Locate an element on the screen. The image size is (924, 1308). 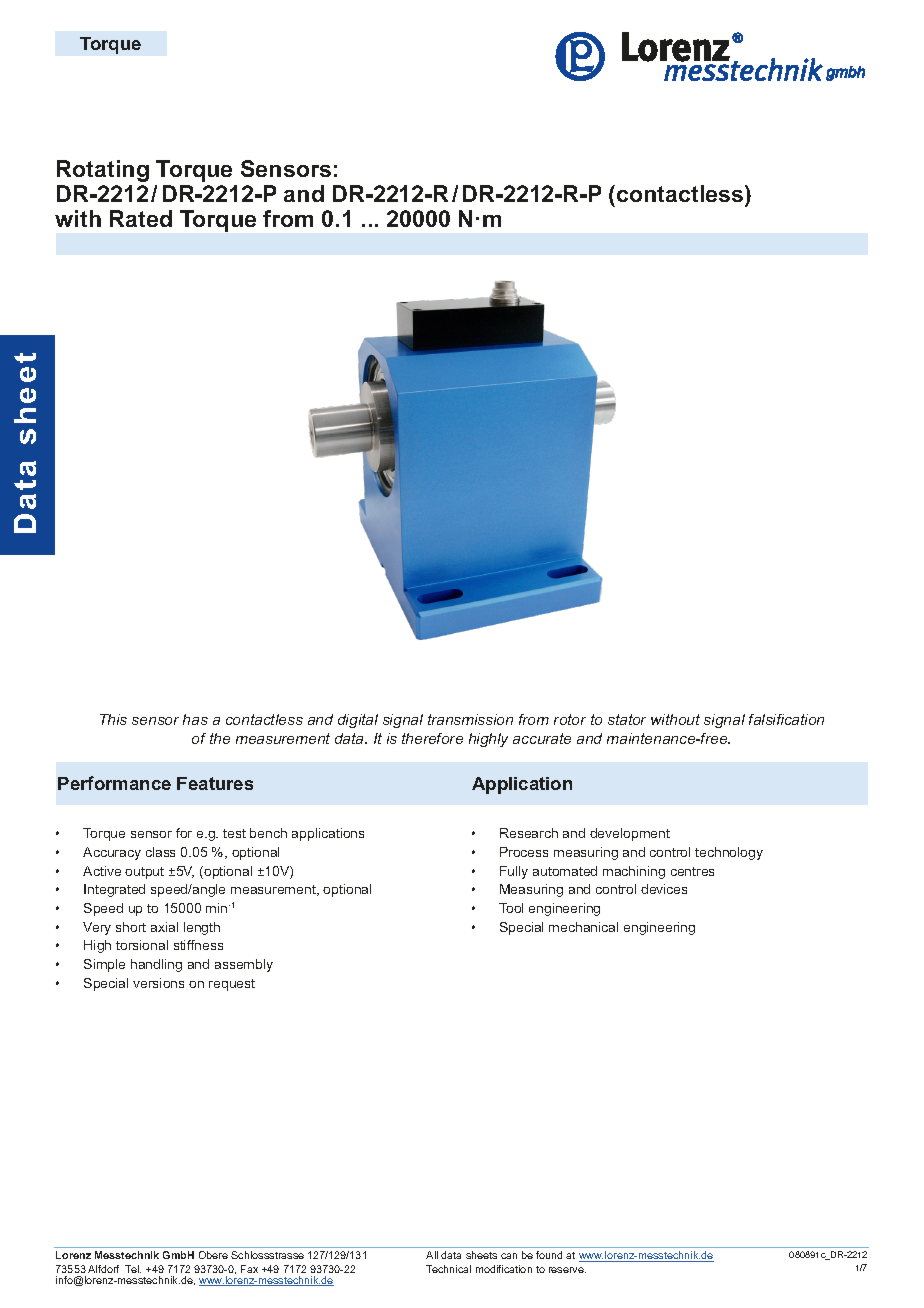
Tool is located at coordinates (511, 908).
